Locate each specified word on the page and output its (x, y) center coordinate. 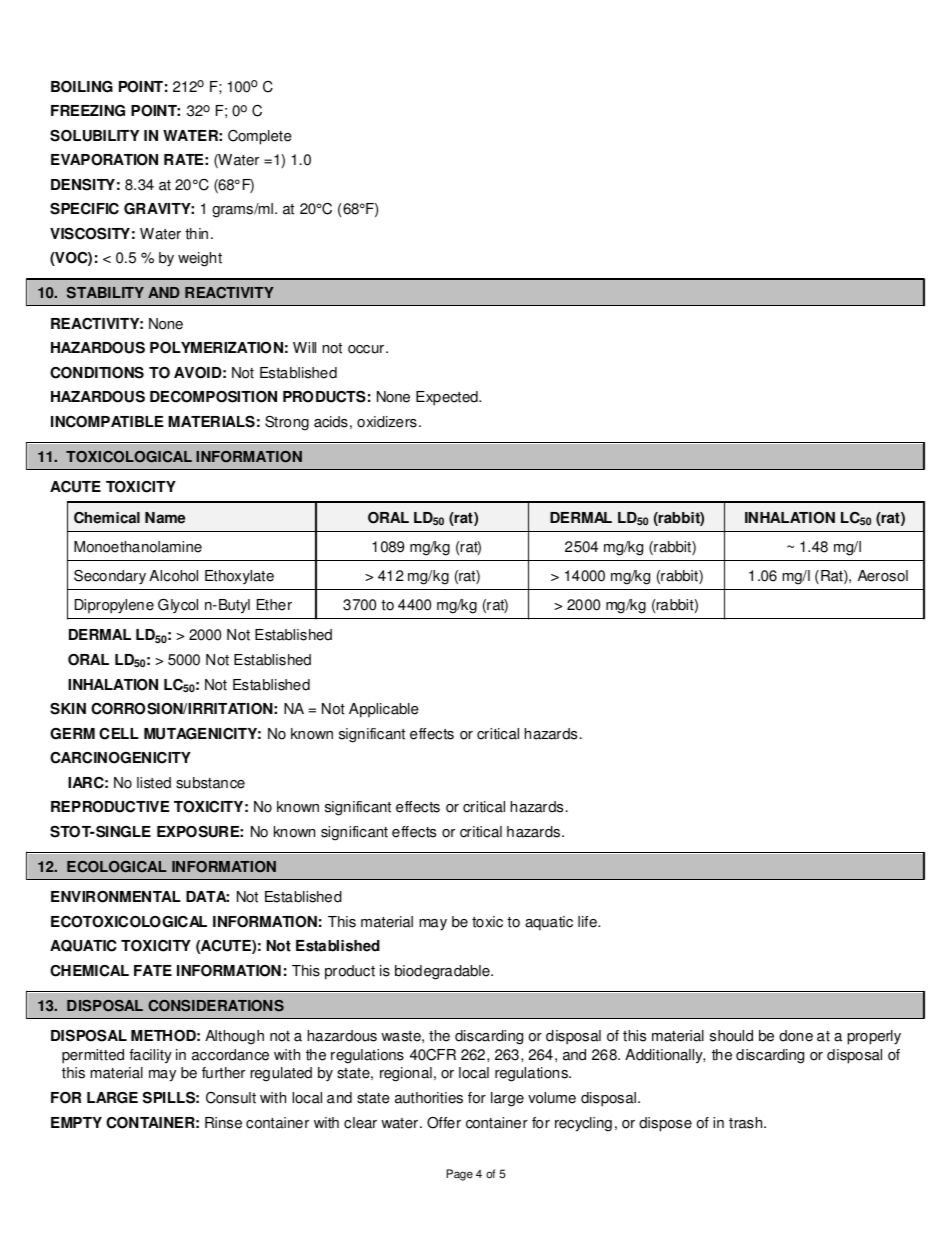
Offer (444, 1123)
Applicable (384, 710)
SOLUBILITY (94, 136)
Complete (260, 137)
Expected (448, 398)
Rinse (223, 1123)
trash (747, 1123)
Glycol (178, 605)
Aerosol (883, 576)
